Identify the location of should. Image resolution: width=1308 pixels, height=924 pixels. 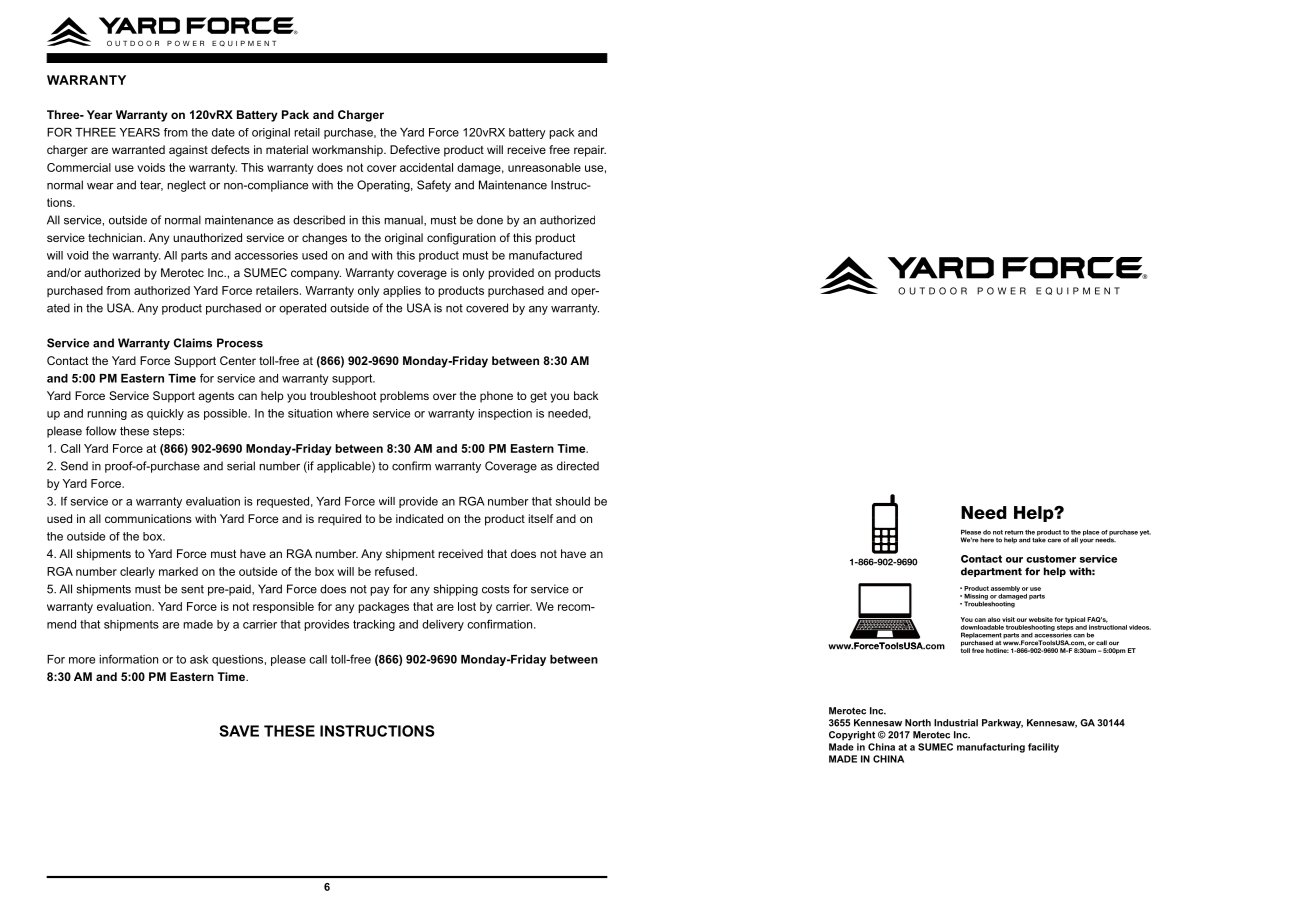
(573, 501).
